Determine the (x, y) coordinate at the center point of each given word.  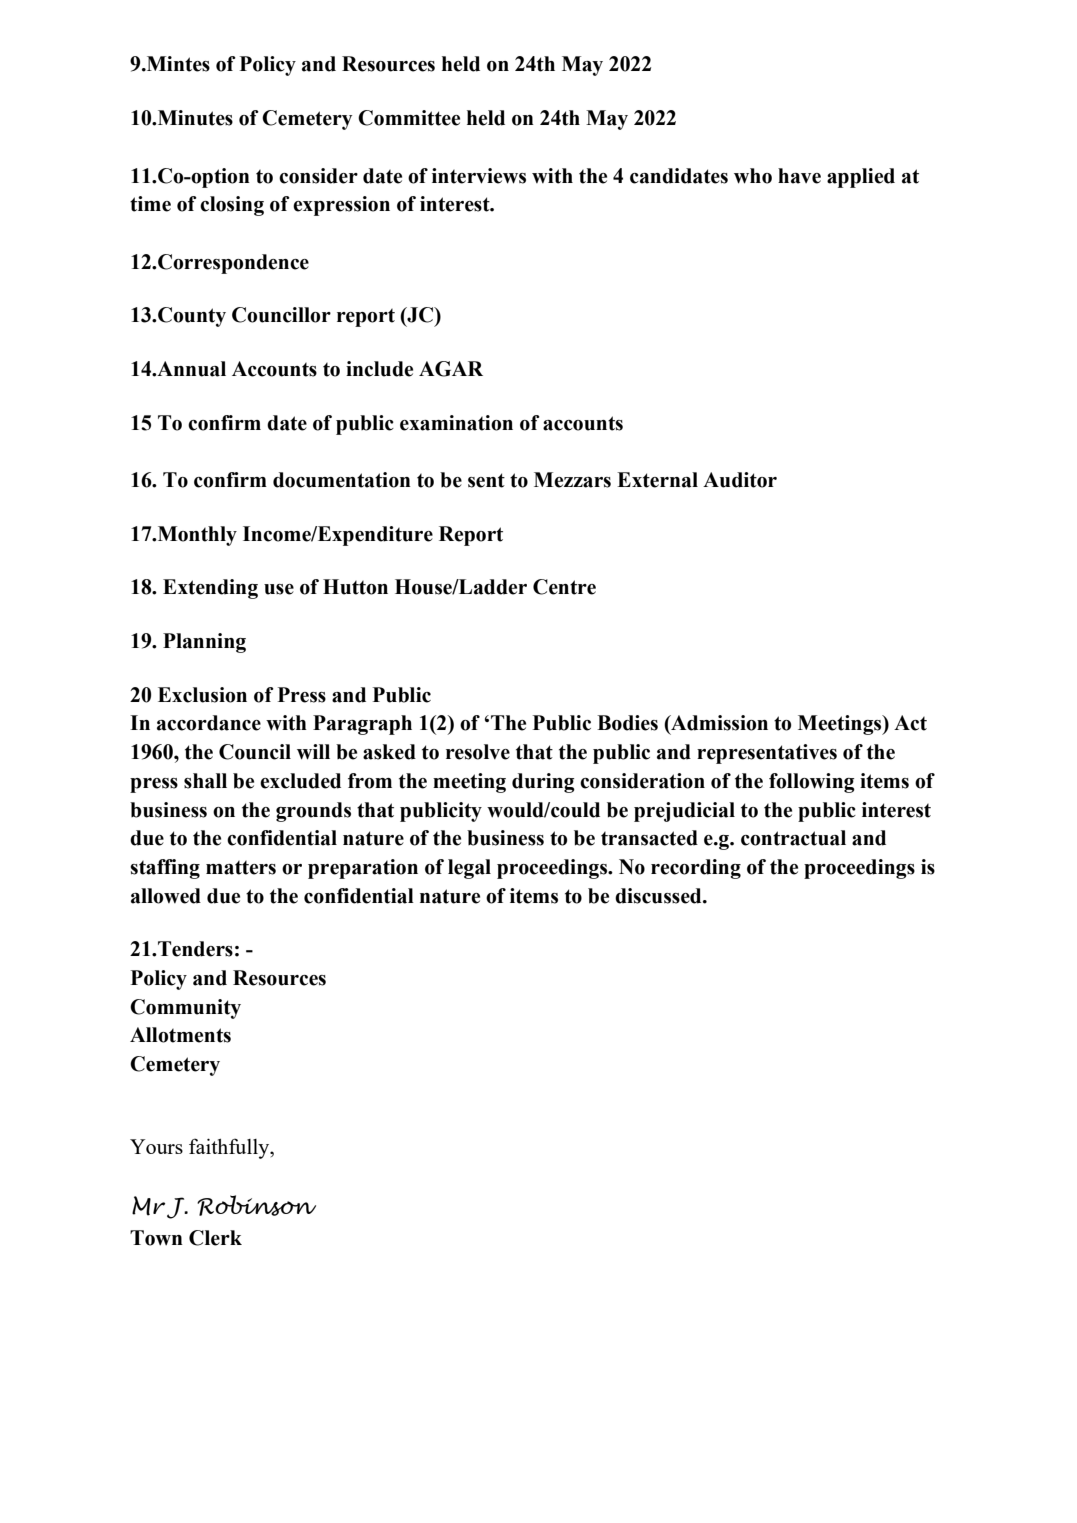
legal (469, 869)
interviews (479, 176)
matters (241, 868)
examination (456, 423)
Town (156, 1238)
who (753, 176)
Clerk (215, 1238)
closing (232, 206)
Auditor (740, 480)
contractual (793, 838)
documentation (342, 480)
